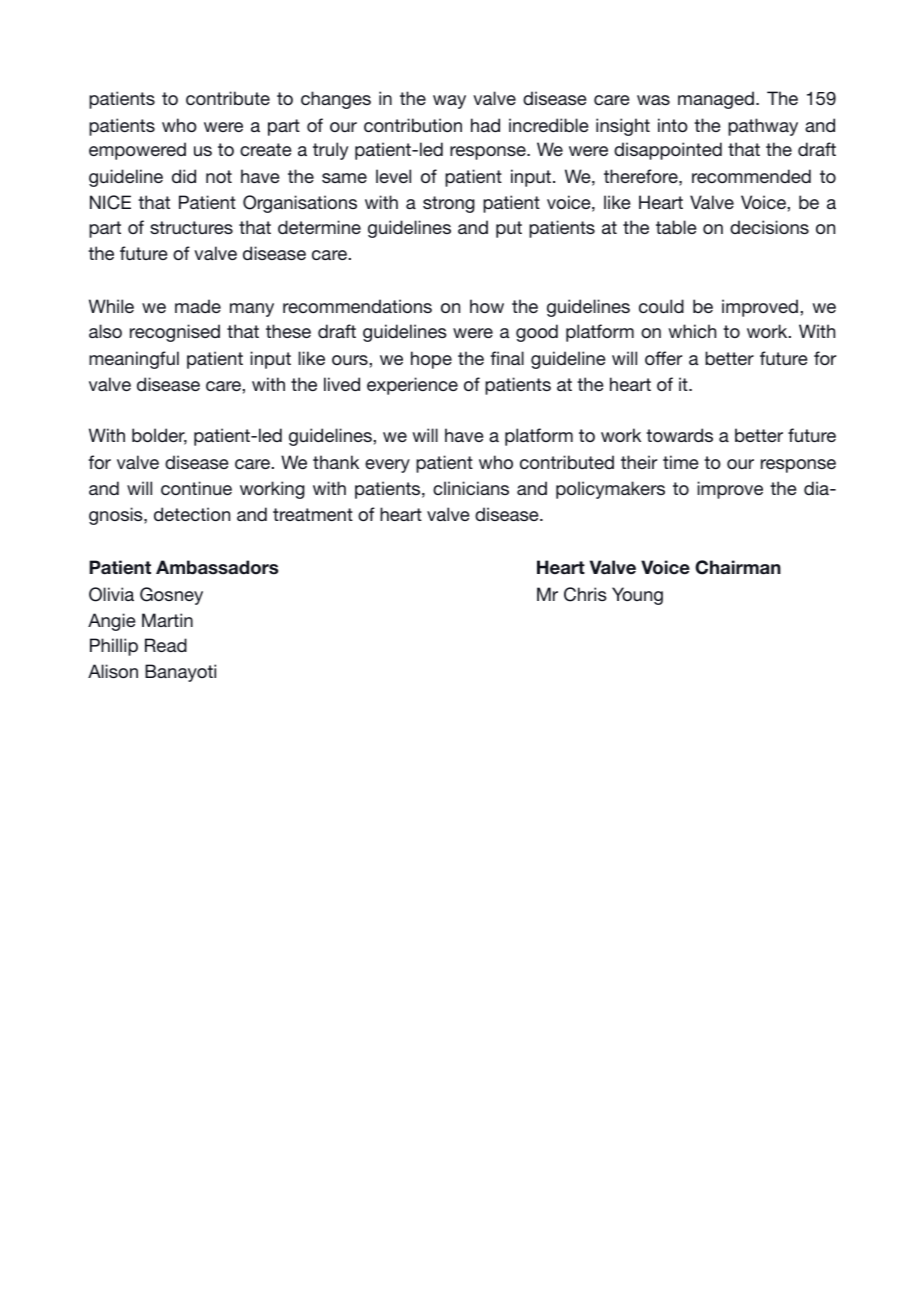 This screenshot has height=1308, width=924. I want to click on contribution, so click(413, 125).
